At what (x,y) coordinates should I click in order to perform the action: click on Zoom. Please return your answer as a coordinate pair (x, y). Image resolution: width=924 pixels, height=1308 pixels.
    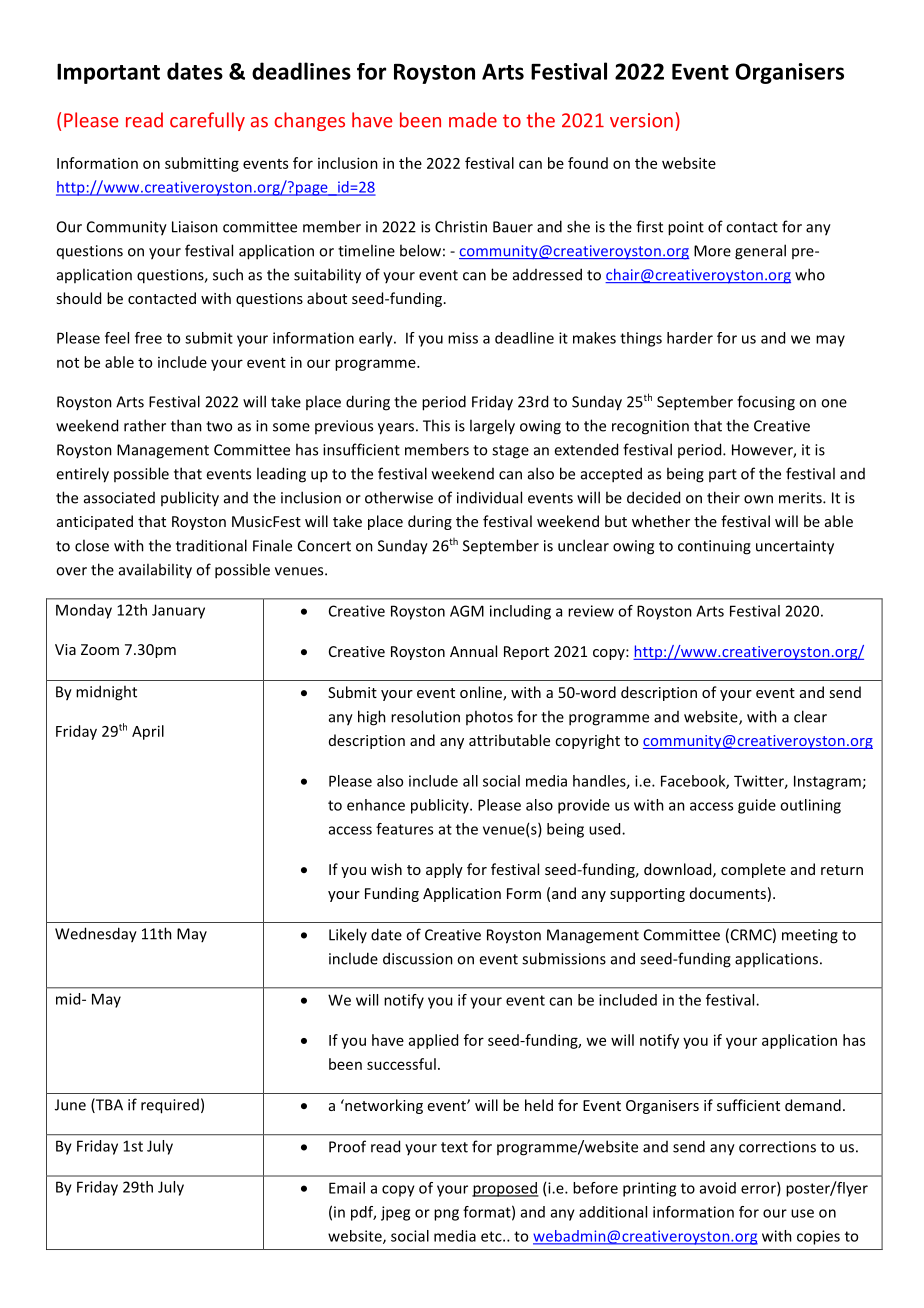
    Looking at the image, I should click on (100, 649).
